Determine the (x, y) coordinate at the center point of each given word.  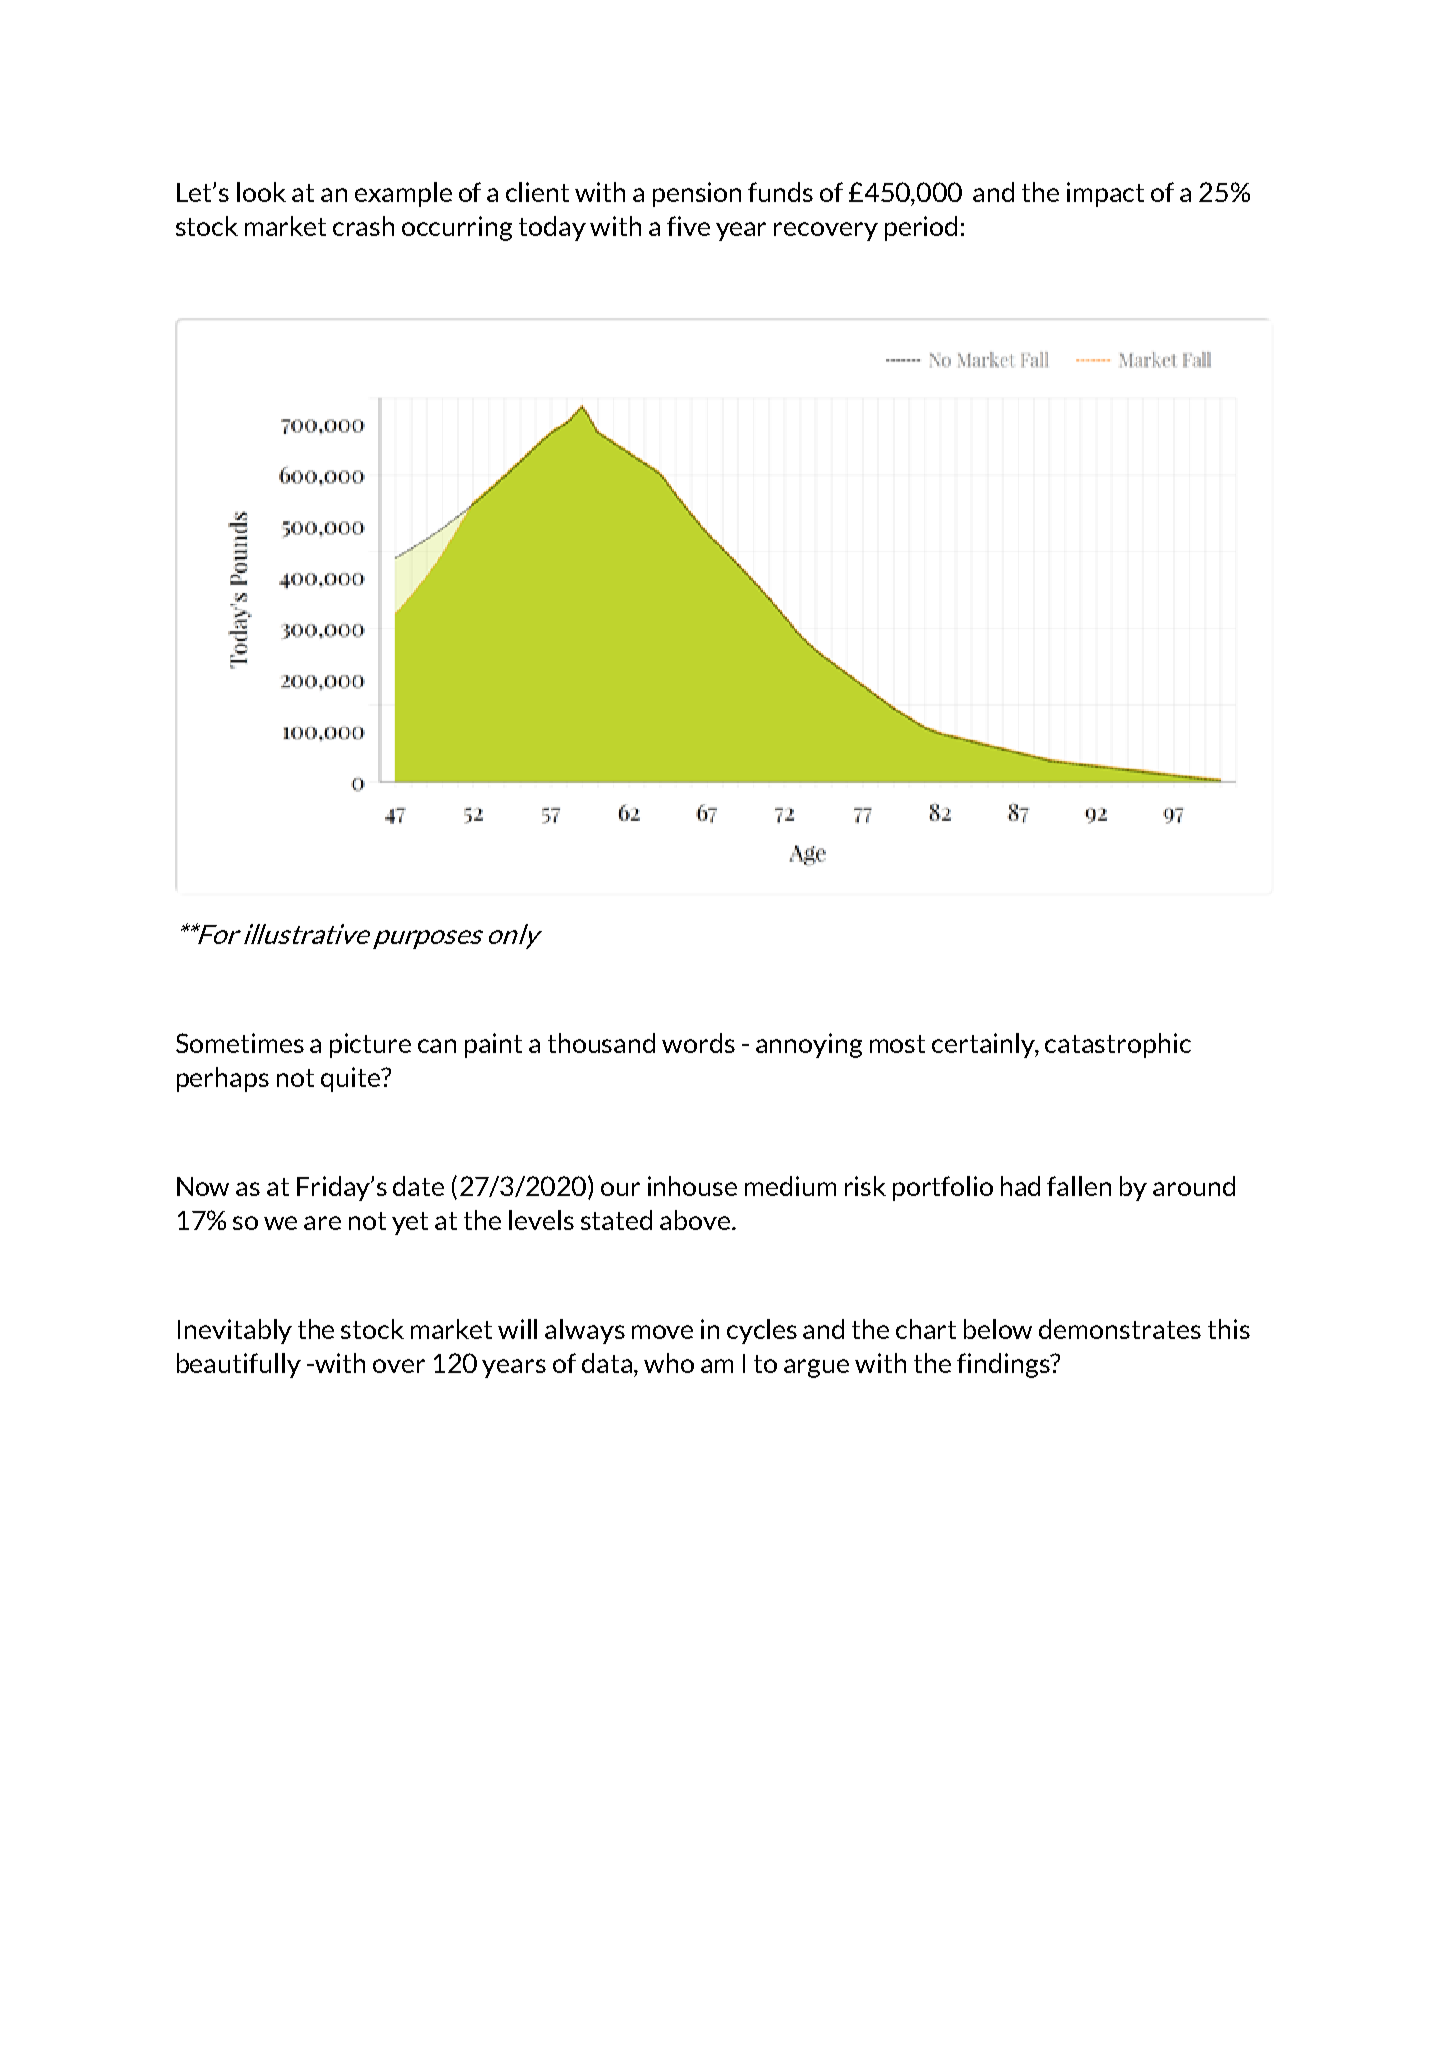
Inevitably (235, 1331)
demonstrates (1120, 1329)
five (688, 226)
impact (1105, 194)
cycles (762, 1331)
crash (363, 226)
